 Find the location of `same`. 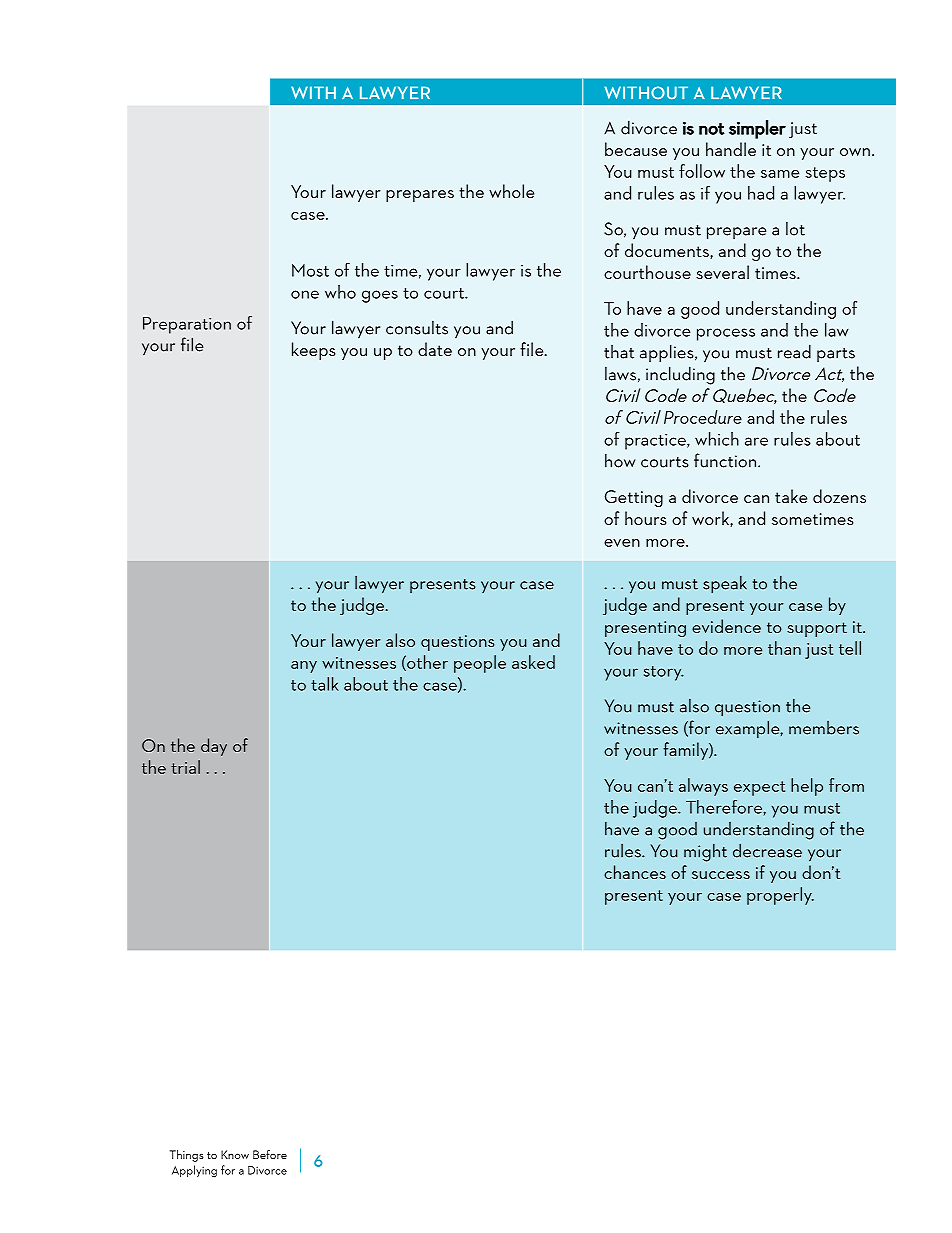

same is located at coordinates (780, 174).
